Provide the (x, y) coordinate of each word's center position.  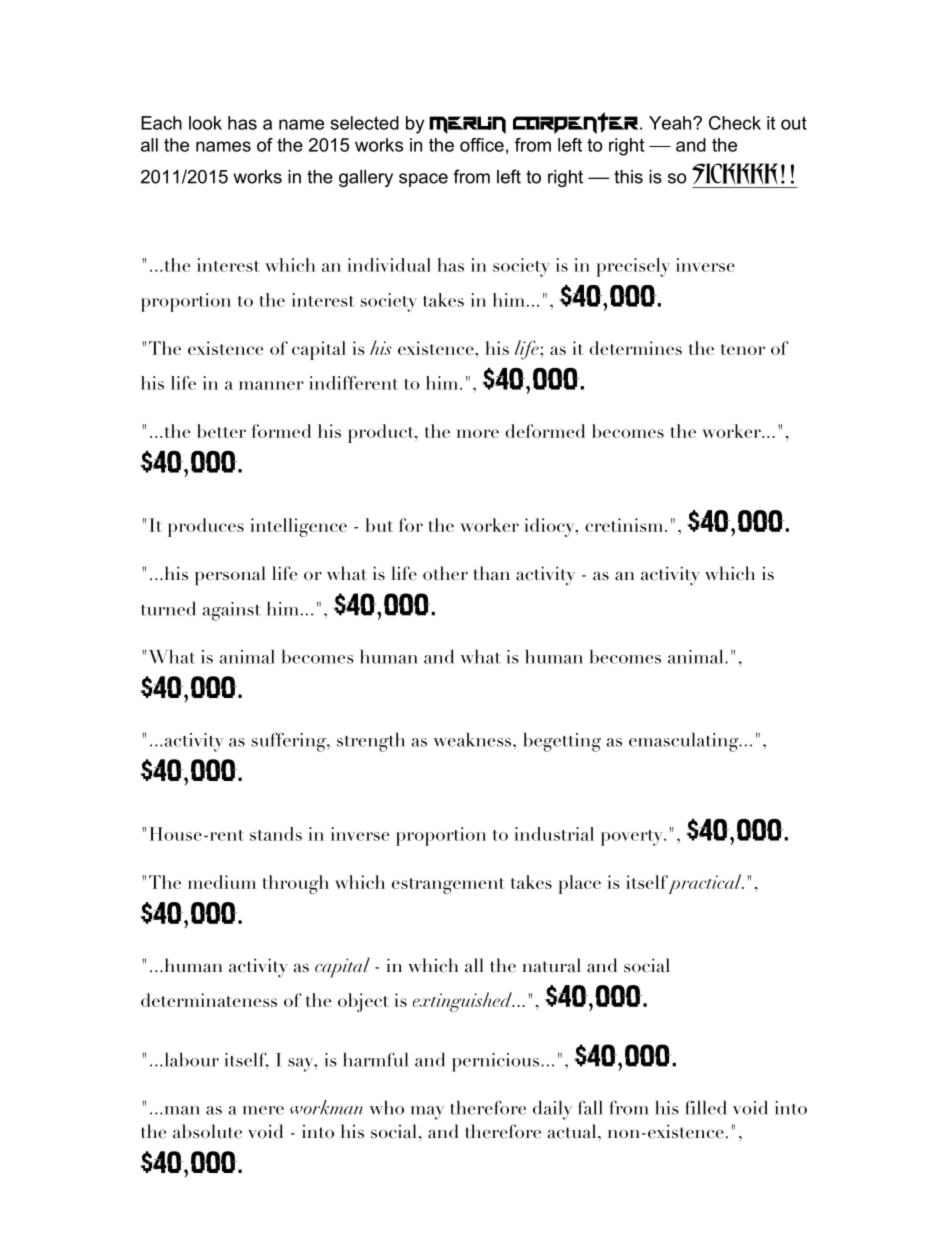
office (482, 145)
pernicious (497, 1062)
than (491, 573)
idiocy (550, 527)
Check (735, 123)
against (231, 611)
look (205, 123)
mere (263, 1110)
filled (706, 1107)
